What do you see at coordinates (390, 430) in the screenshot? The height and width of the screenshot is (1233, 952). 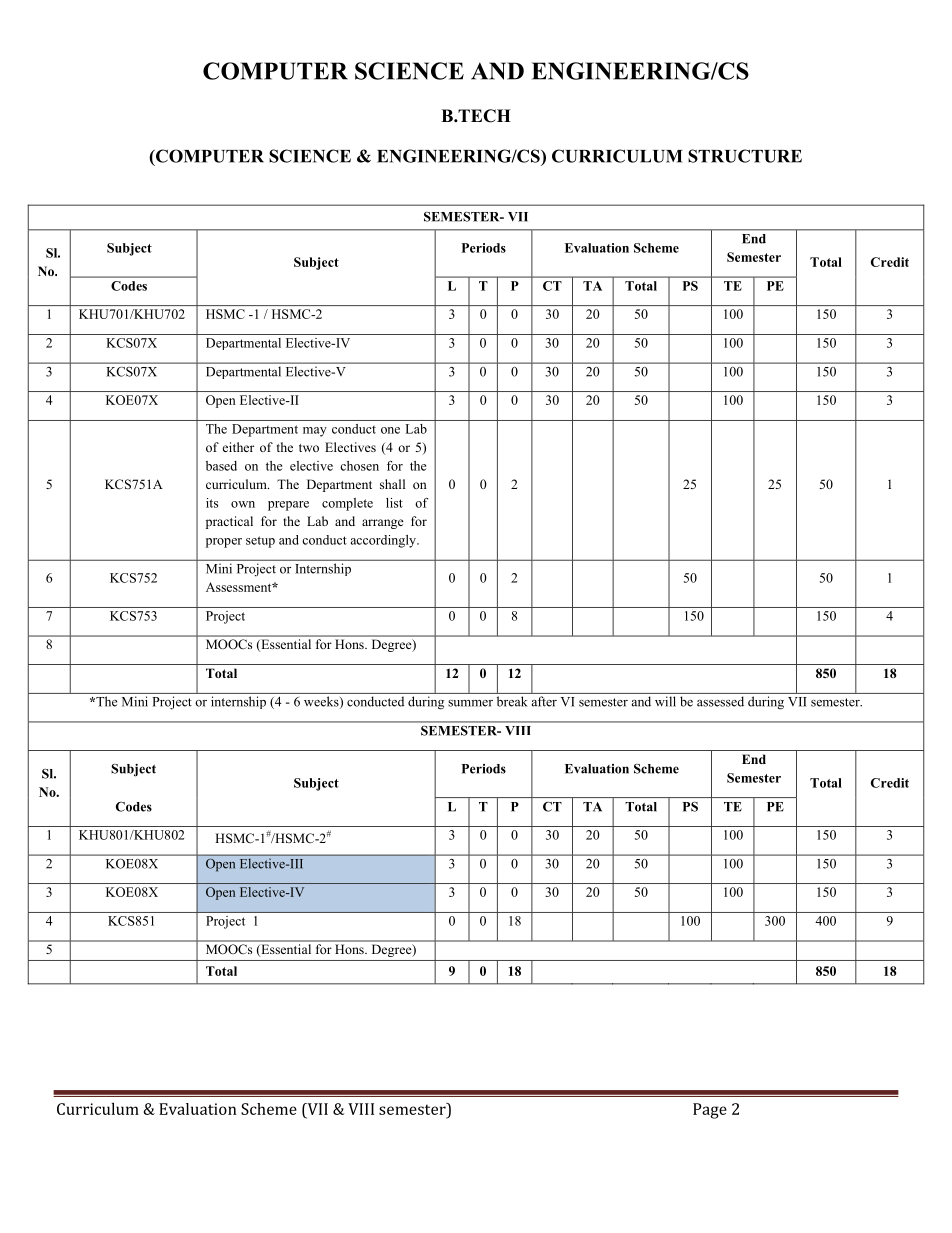 I see `one` at bounding box center [390, 430].
